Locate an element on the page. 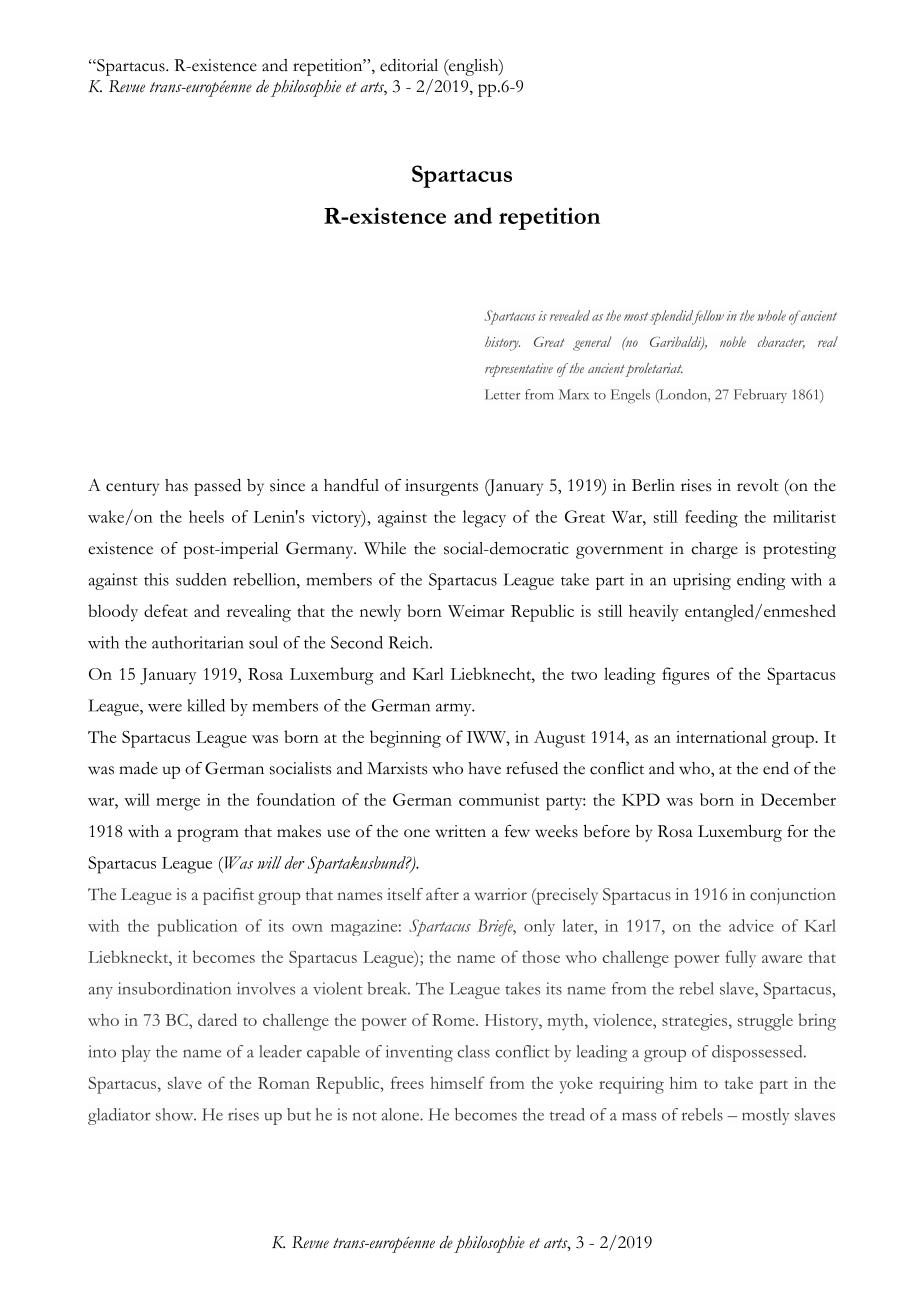  have is located at coordinates (484, 768).
